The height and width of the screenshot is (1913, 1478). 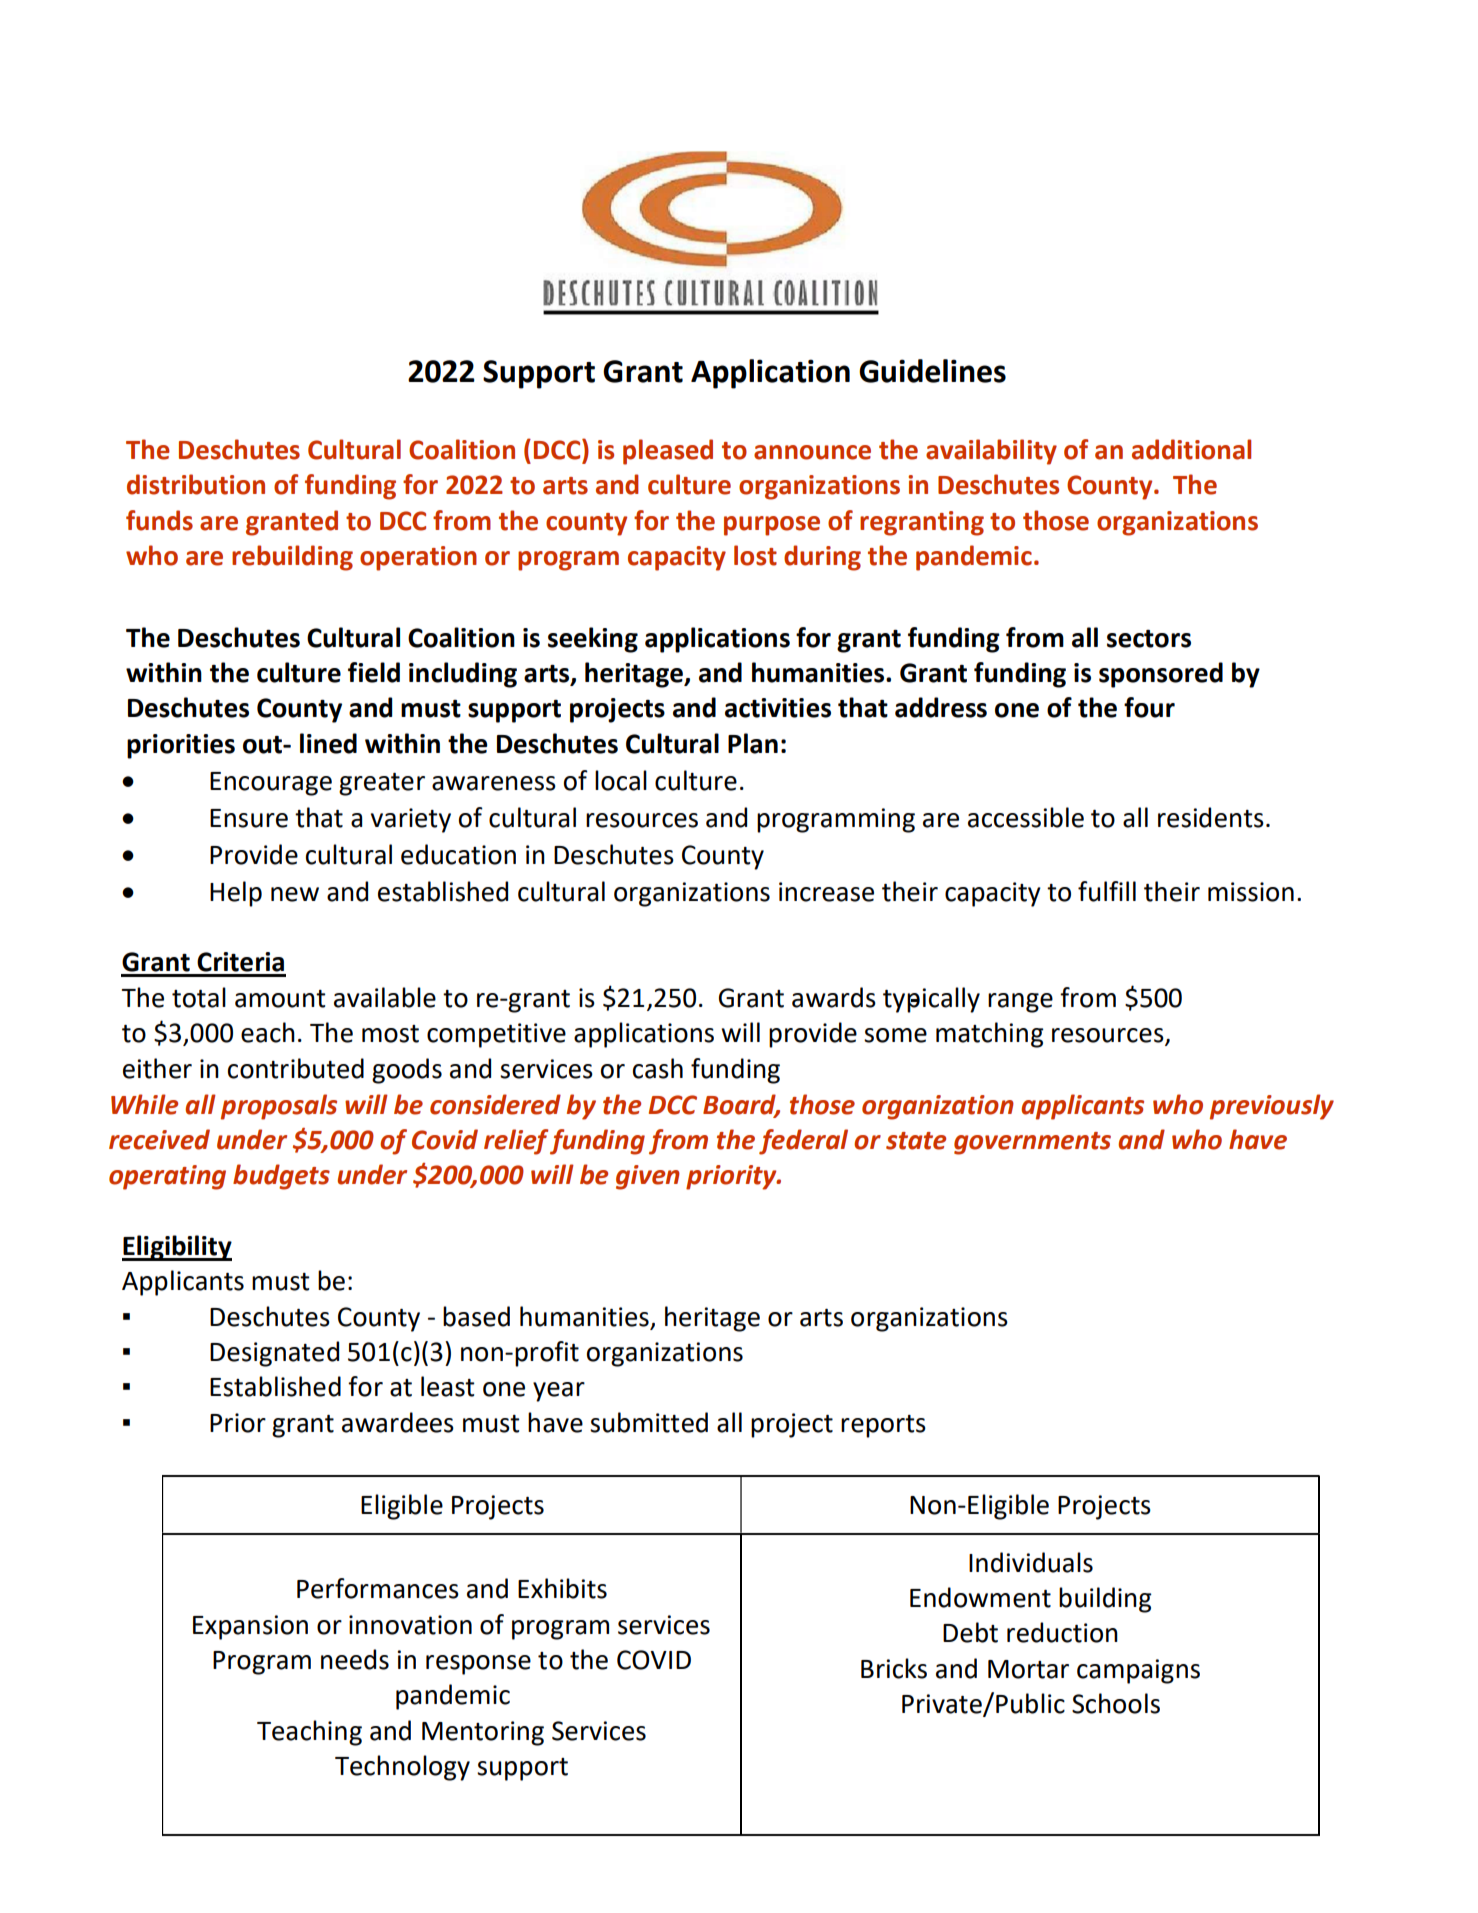 What do you see at coordinates (668, 452) in the screenshot?
I see `pleased` at bounding box center [668, 452].
